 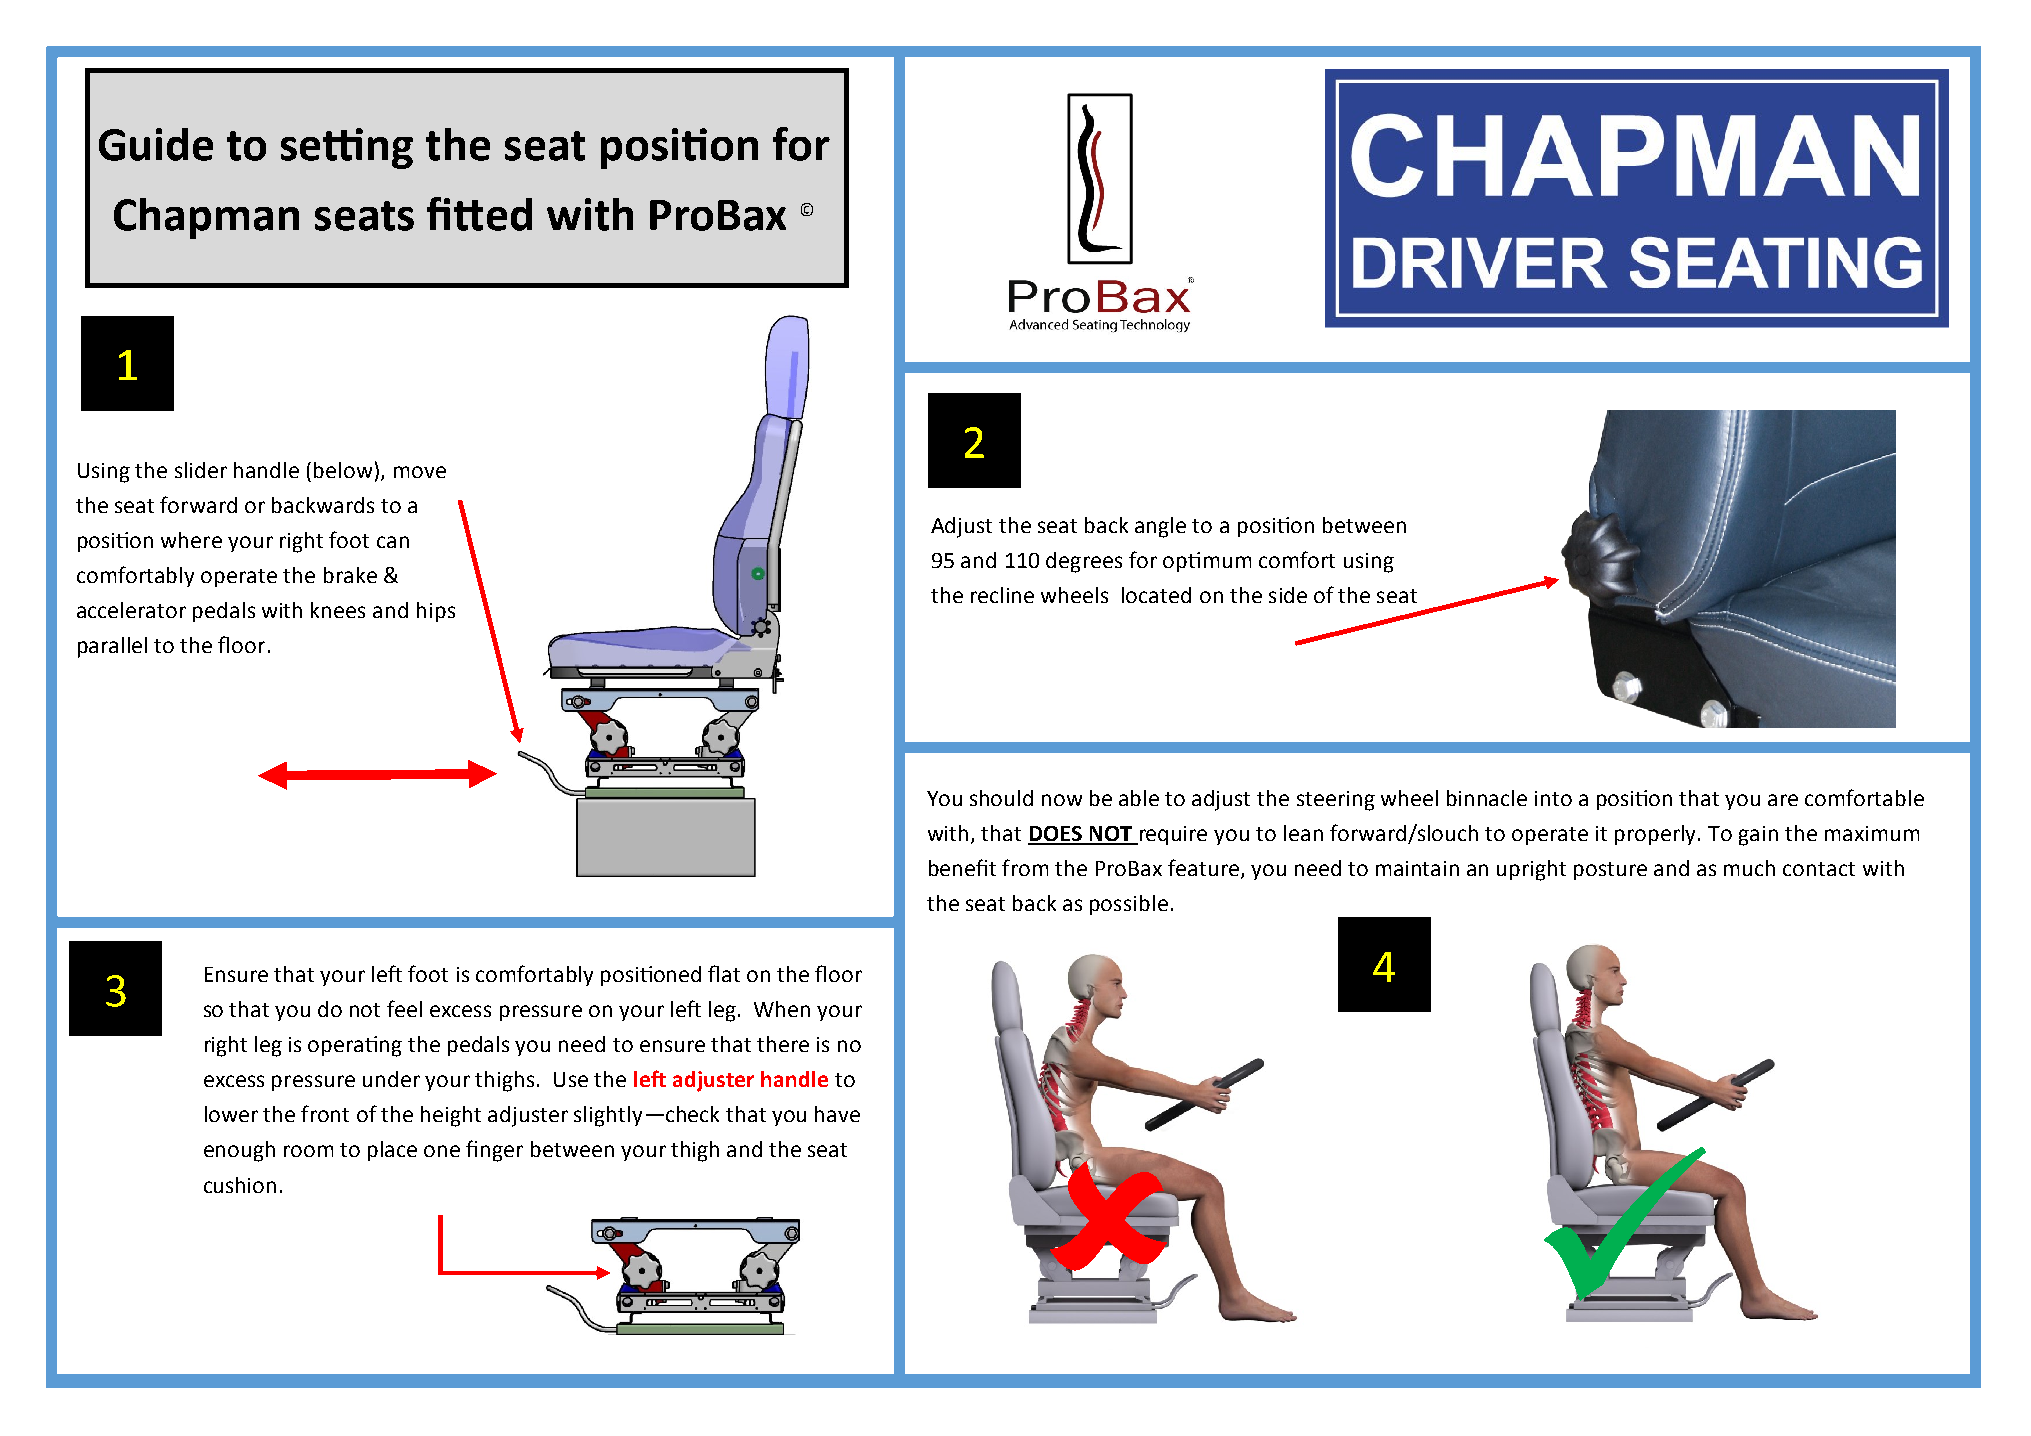 I want to click on parallel, so click(x=112, y=647).
